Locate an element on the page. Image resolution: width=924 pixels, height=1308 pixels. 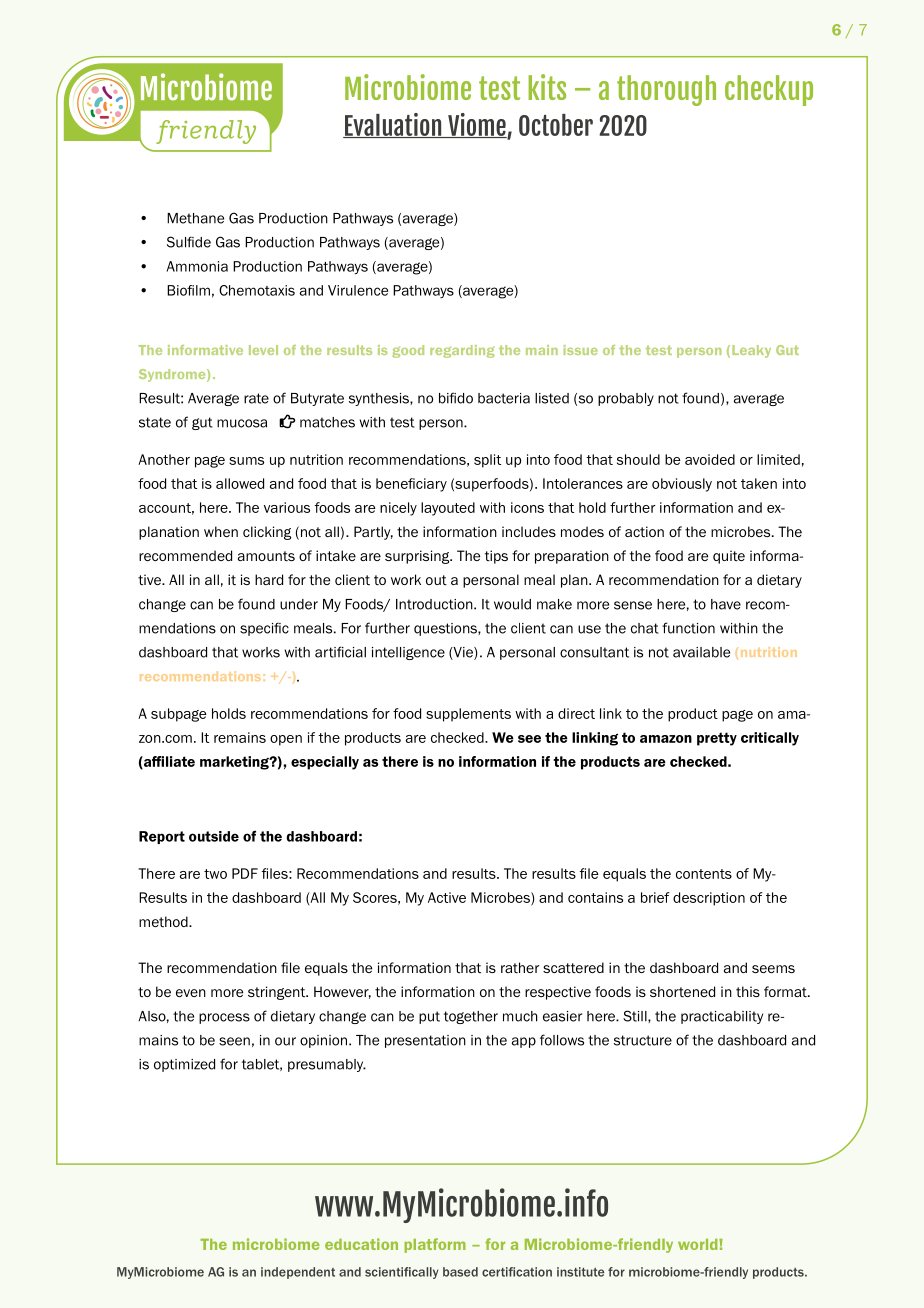
amounts is located at coordinates (266, 556).
